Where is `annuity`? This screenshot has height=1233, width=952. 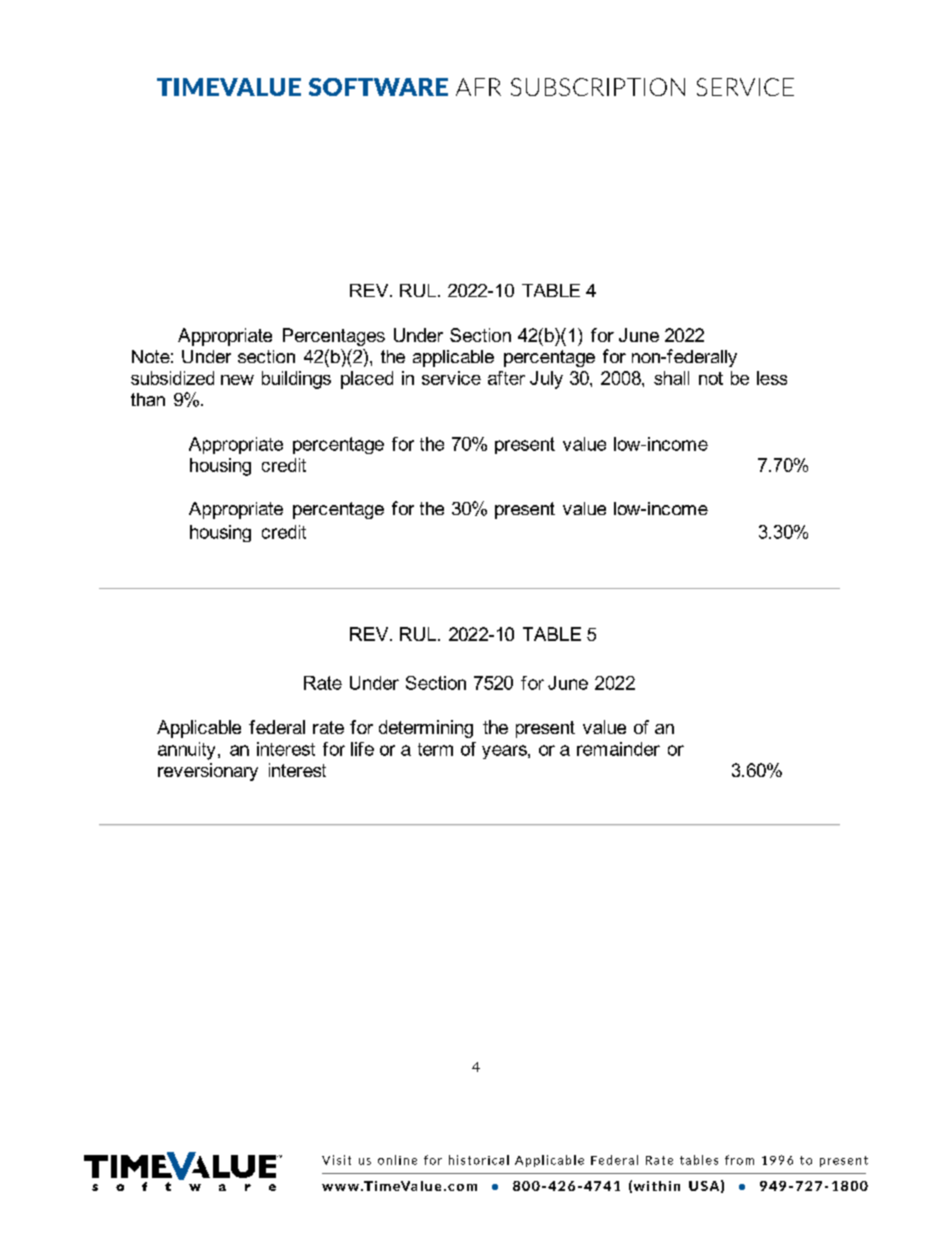
annuity is located at coordinates (186, 751).
